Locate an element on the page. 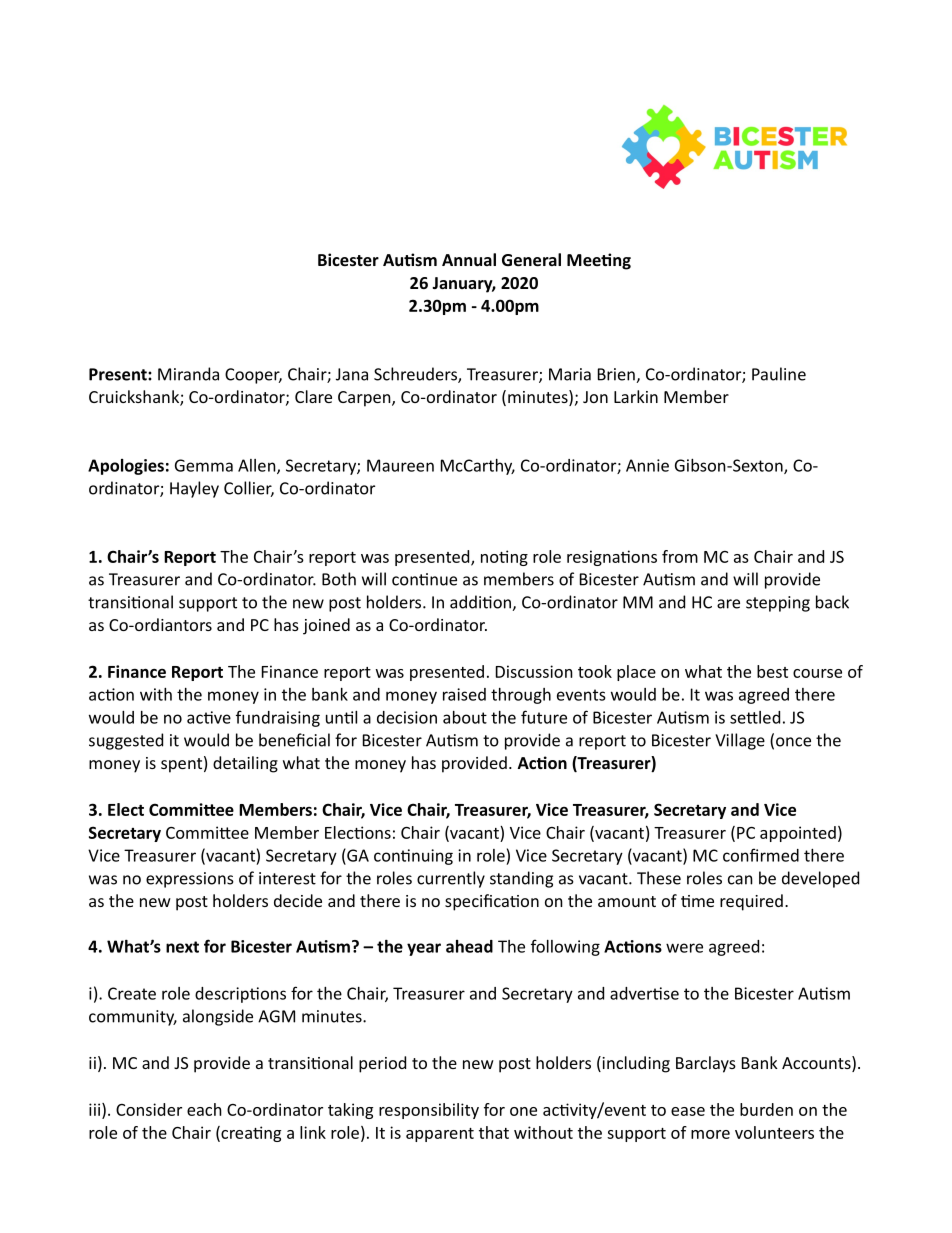  expressions is located at coordinates (190, 880).
